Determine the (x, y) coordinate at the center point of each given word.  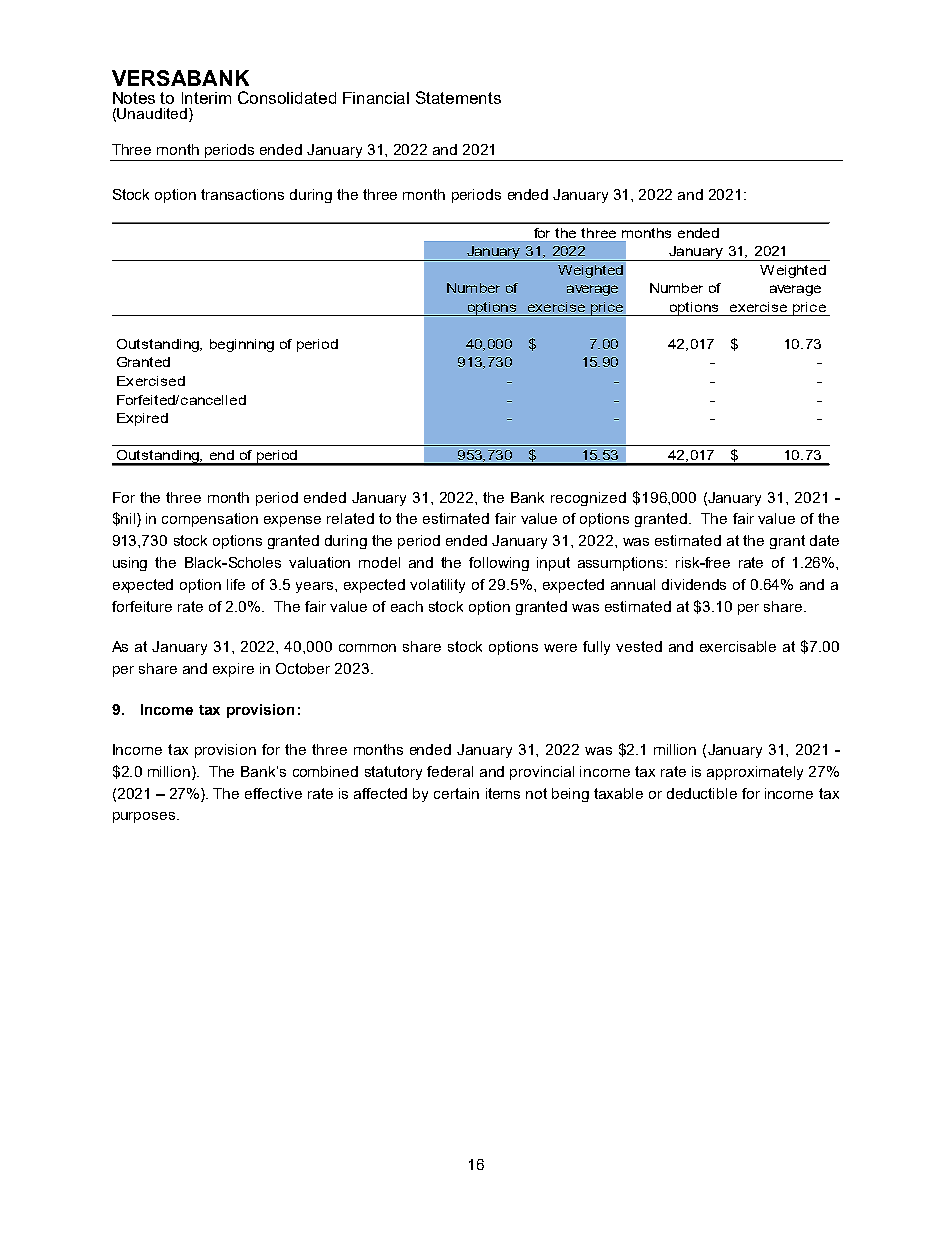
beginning (242, 345)
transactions (242, 194)
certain (456, 793)
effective (273, 793)
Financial (376, 98)
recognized (588, 499)
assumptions (622, 564)
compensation (210, 520)
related (350, 518)
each (407, 606)
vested (639, 646)
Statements (458, 97)
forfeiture (142, 606)
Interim (206, 98)
